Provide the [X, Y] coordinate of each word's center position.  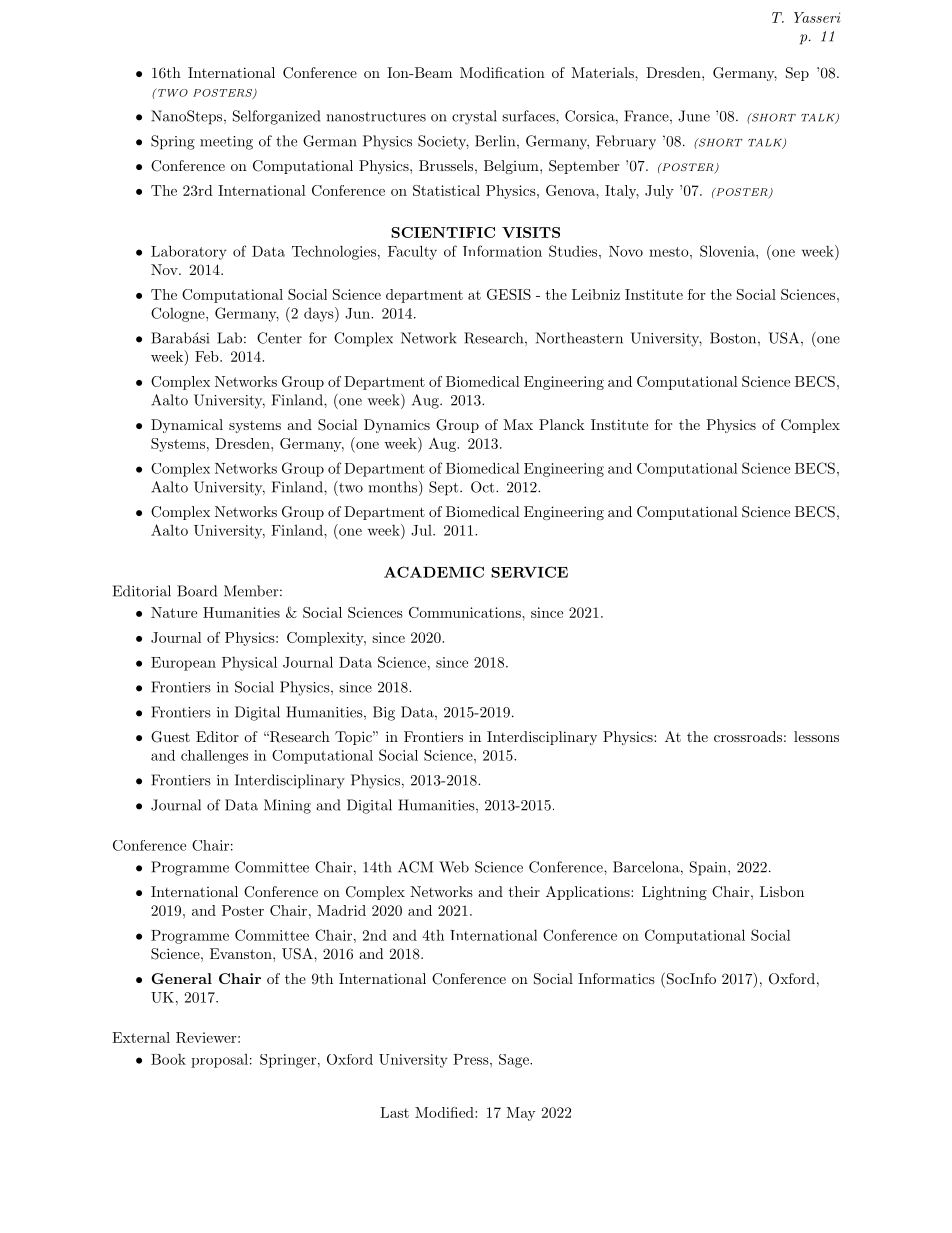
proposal [219, 1061]
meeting [226, 143]
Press [471, 1059]
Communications [466, 612]
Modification [502, 72]
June [694, 116]
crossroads [748, 736]
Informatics [616, 978]
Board [197, 591]
